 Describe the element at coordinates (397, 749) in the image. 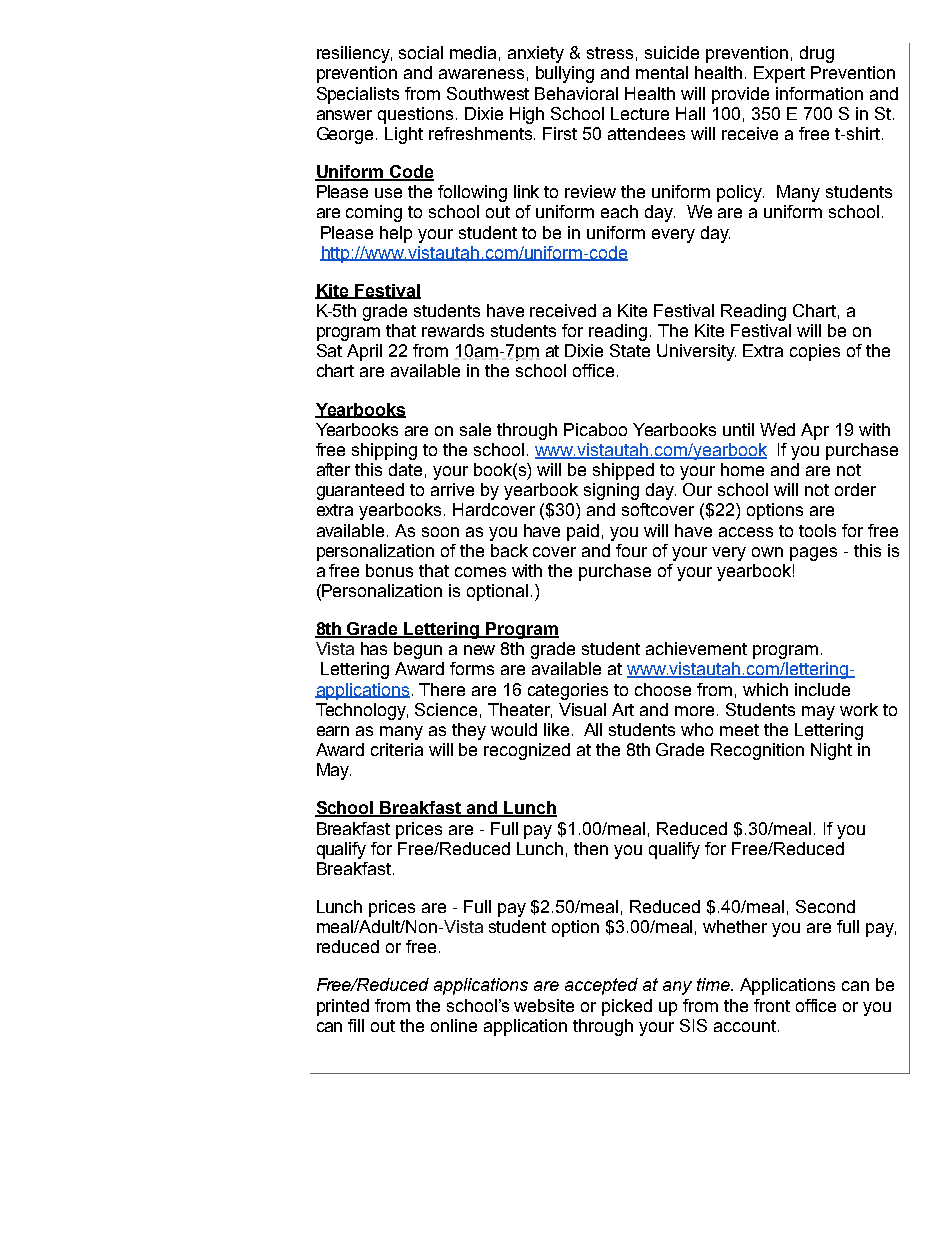

I see `criteria` at that location.
